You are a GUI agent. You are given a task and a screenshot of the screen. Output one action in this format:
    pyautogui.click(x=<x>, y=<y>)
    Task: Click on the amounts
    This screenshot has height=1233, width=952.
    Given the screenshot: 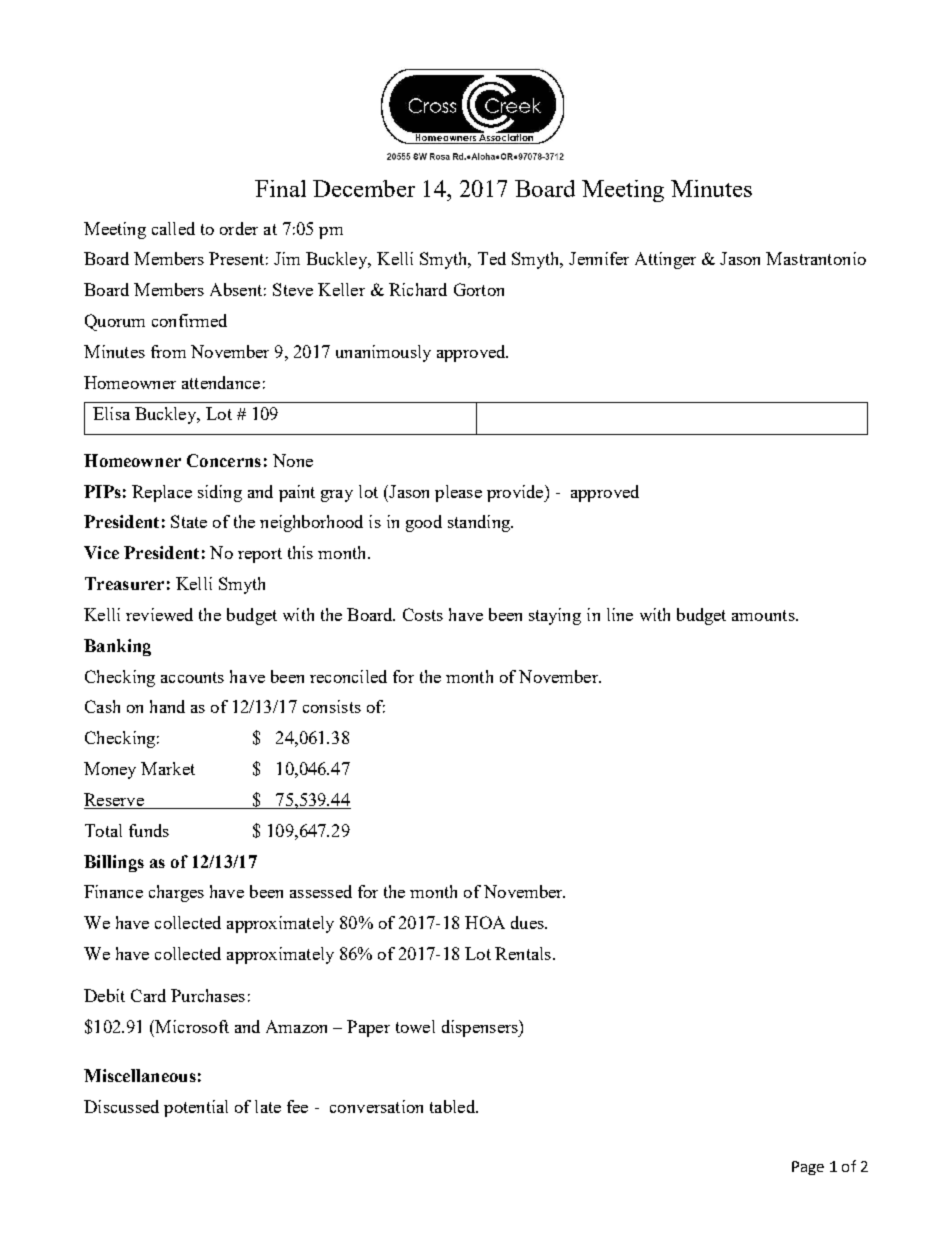 What is the action you would take?
    pyautogui.click(x=764, y=615)
